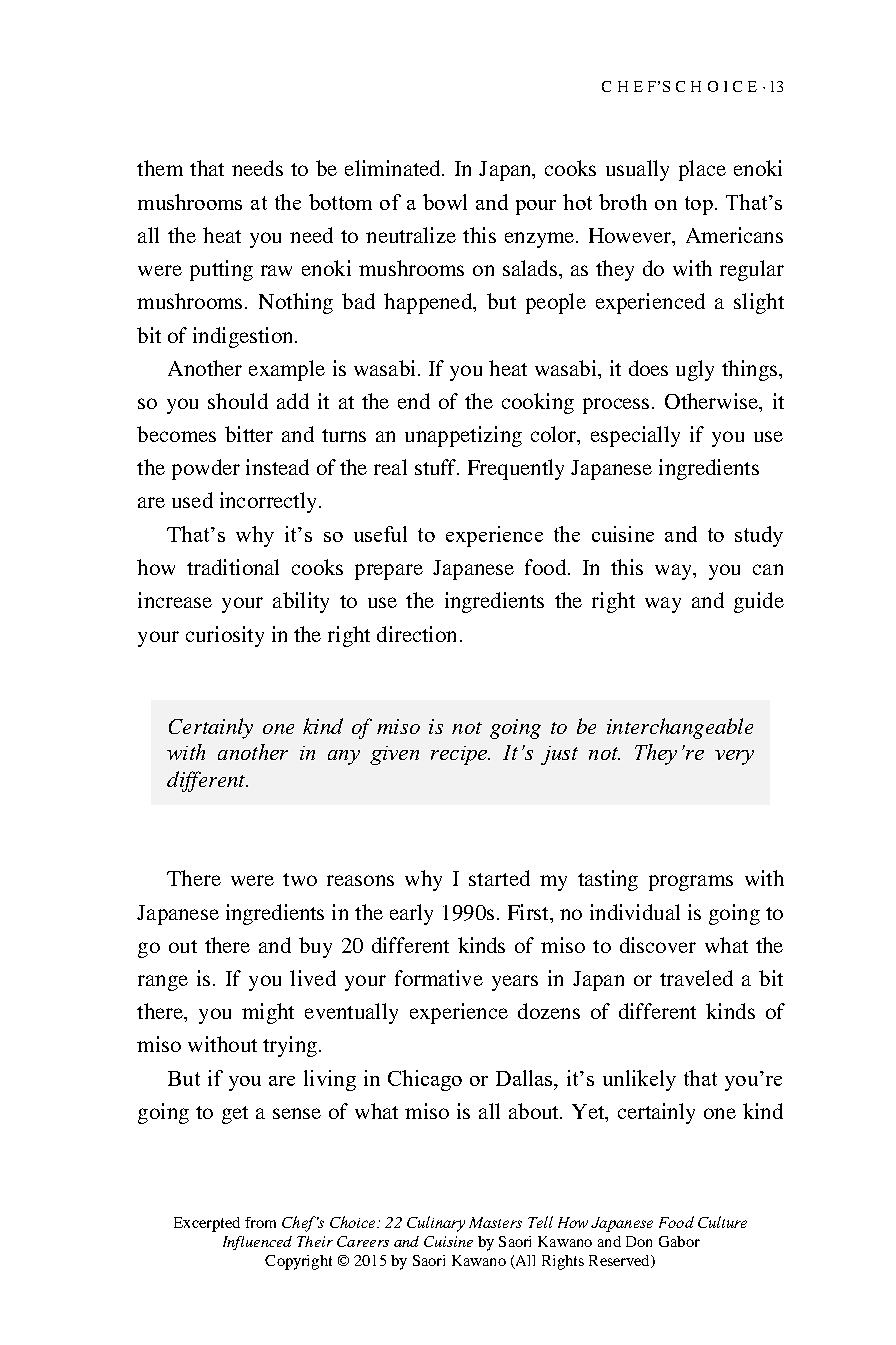 This screenshot has height=1345, width=896. Describe the element at coordinates (225, 636) in the screenshot. I see `curiosity` at that location.
